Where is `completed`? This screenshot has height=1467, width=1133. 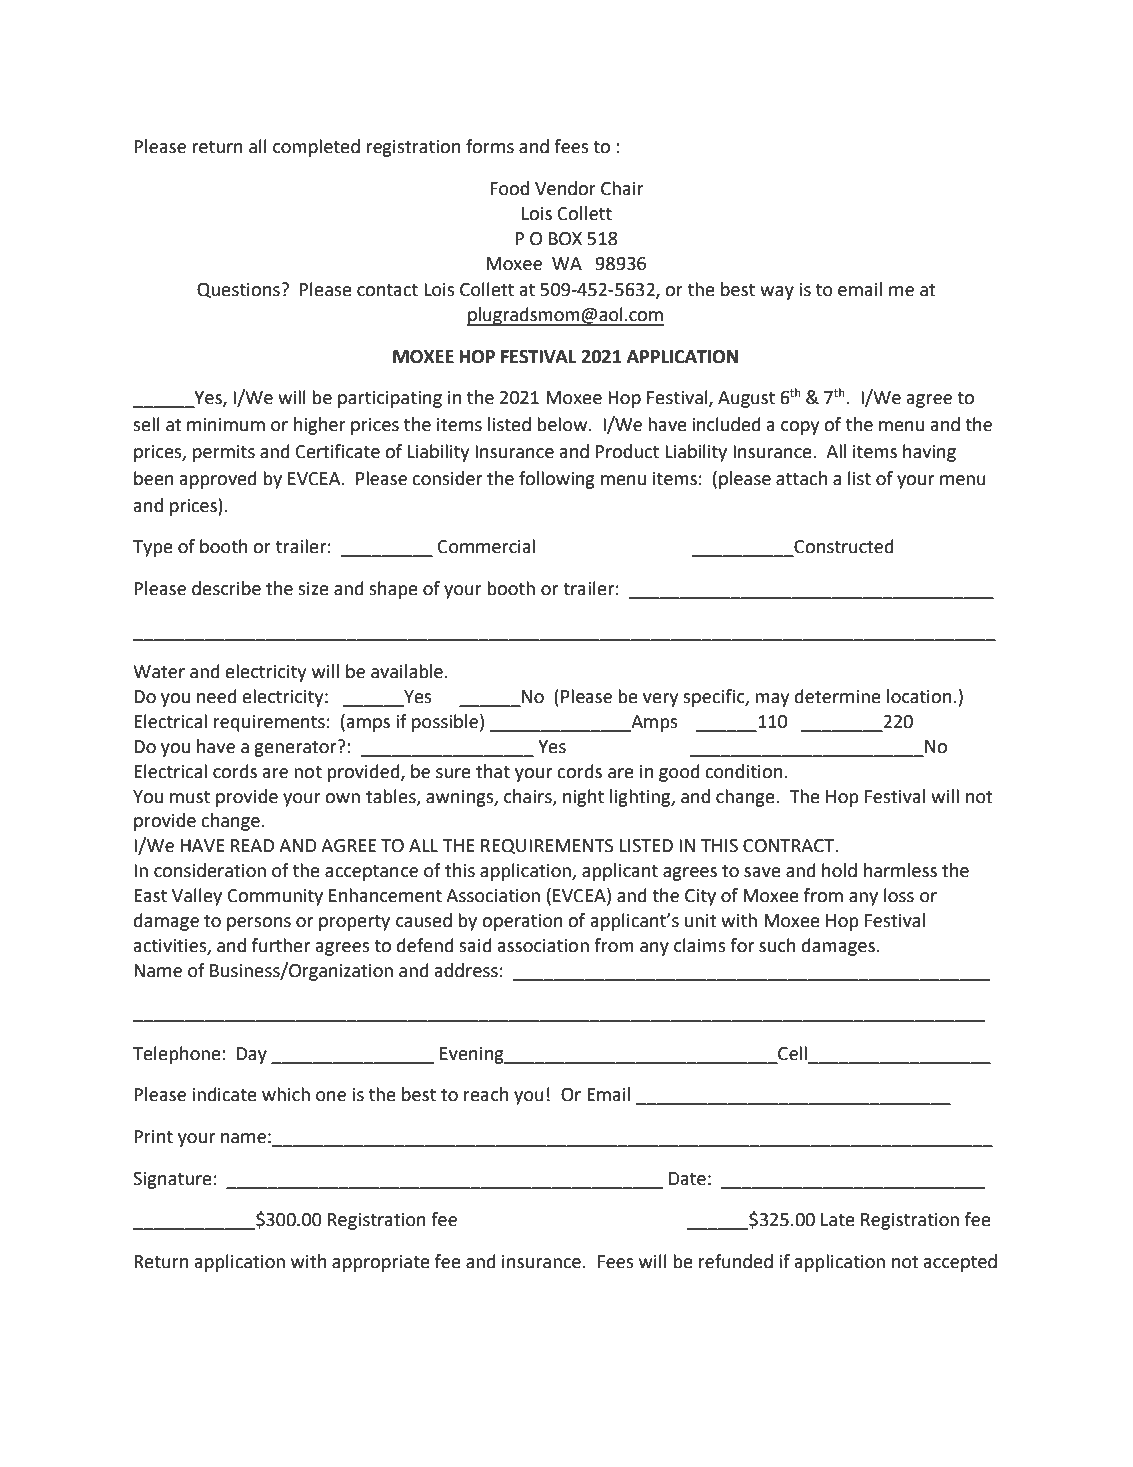 completed is located at coordinates (316, 148).
